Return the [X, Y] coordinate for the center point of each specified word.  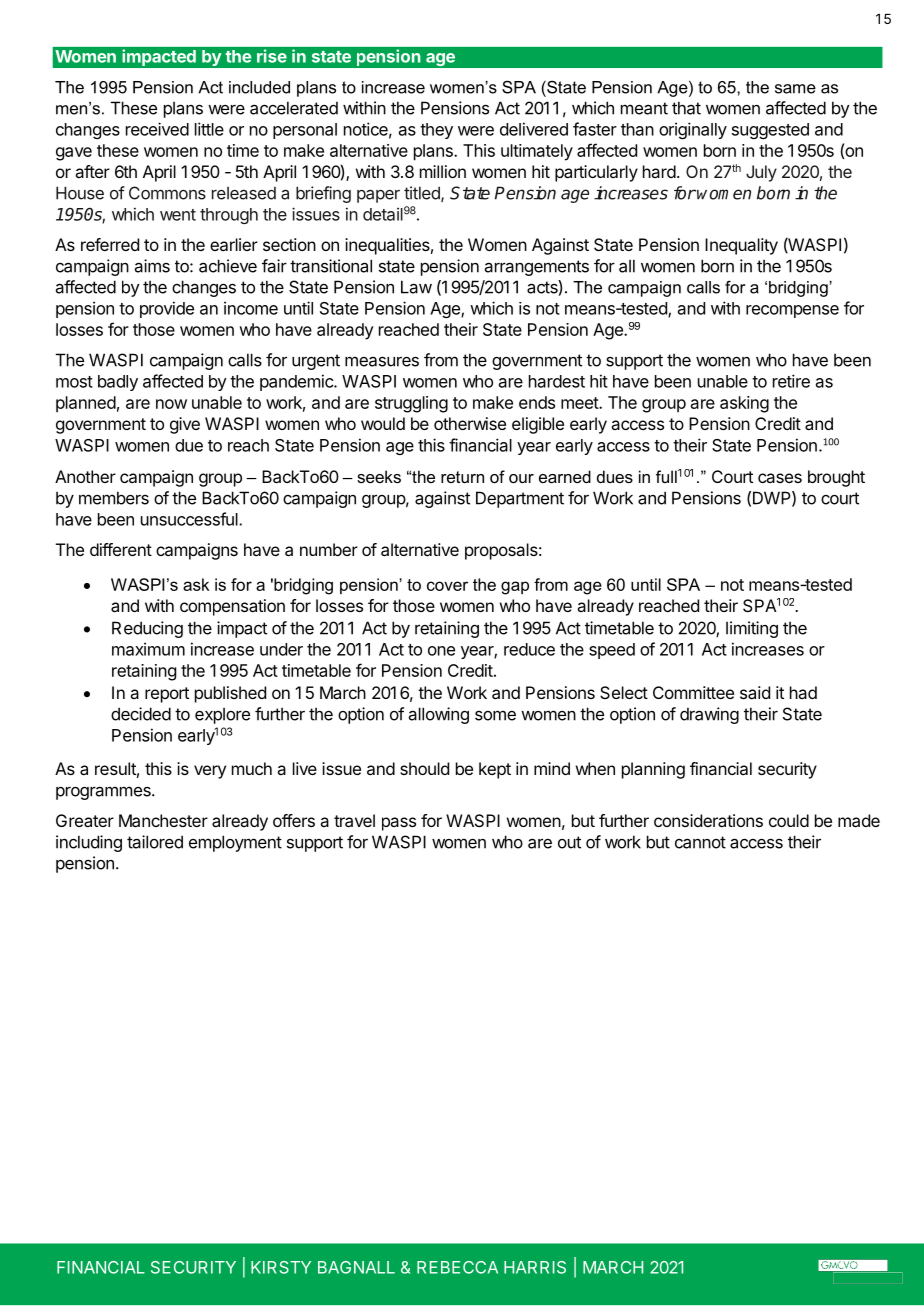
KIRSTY [281, 1267]
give [185, 425]
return [462, 477]
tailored [155, 842]
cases [780, 478]
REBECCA [457, 1267]
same [795, 89]
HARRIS [535, 1267]
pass [399, 824]
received [157, 129]
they [436, 131]
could [789, 820]
